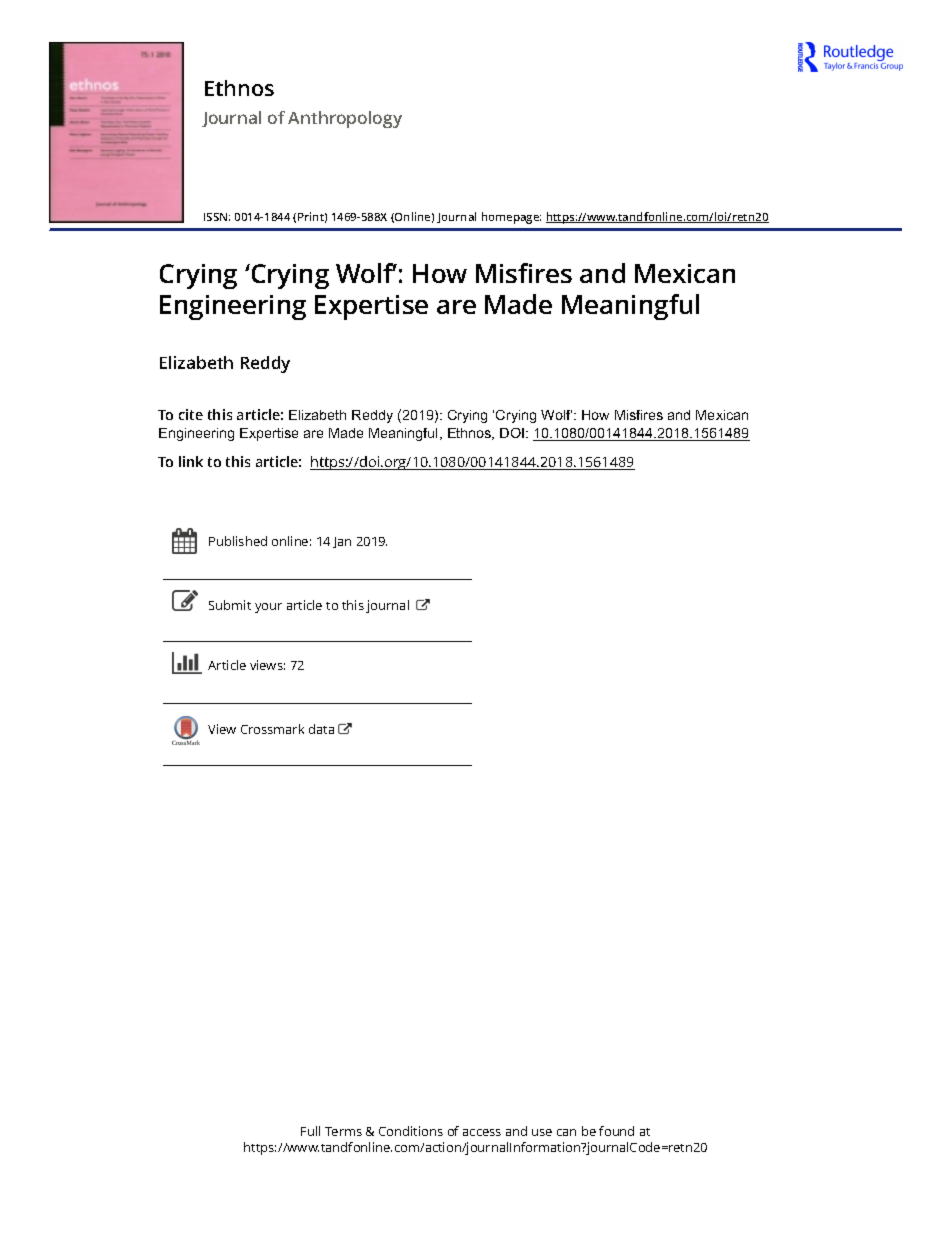 The width and height of the document is (952, 1233). I want to click on Conditions, so click(411, 1131).
